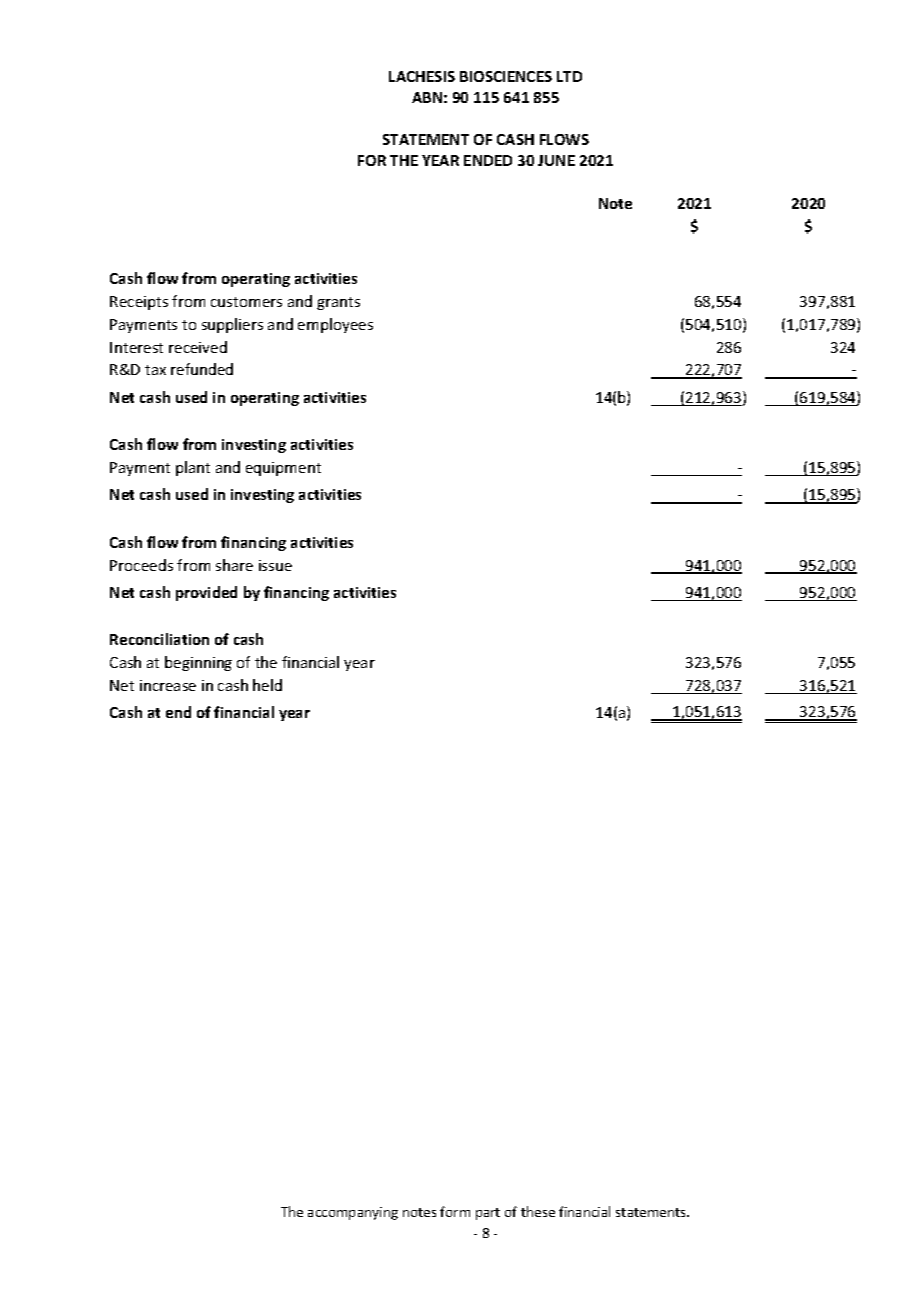 This image has height=1308, width=924. What do you see at coordinates (275, 565) in the image?
I see `issue` at bounding box center [275, 565].
